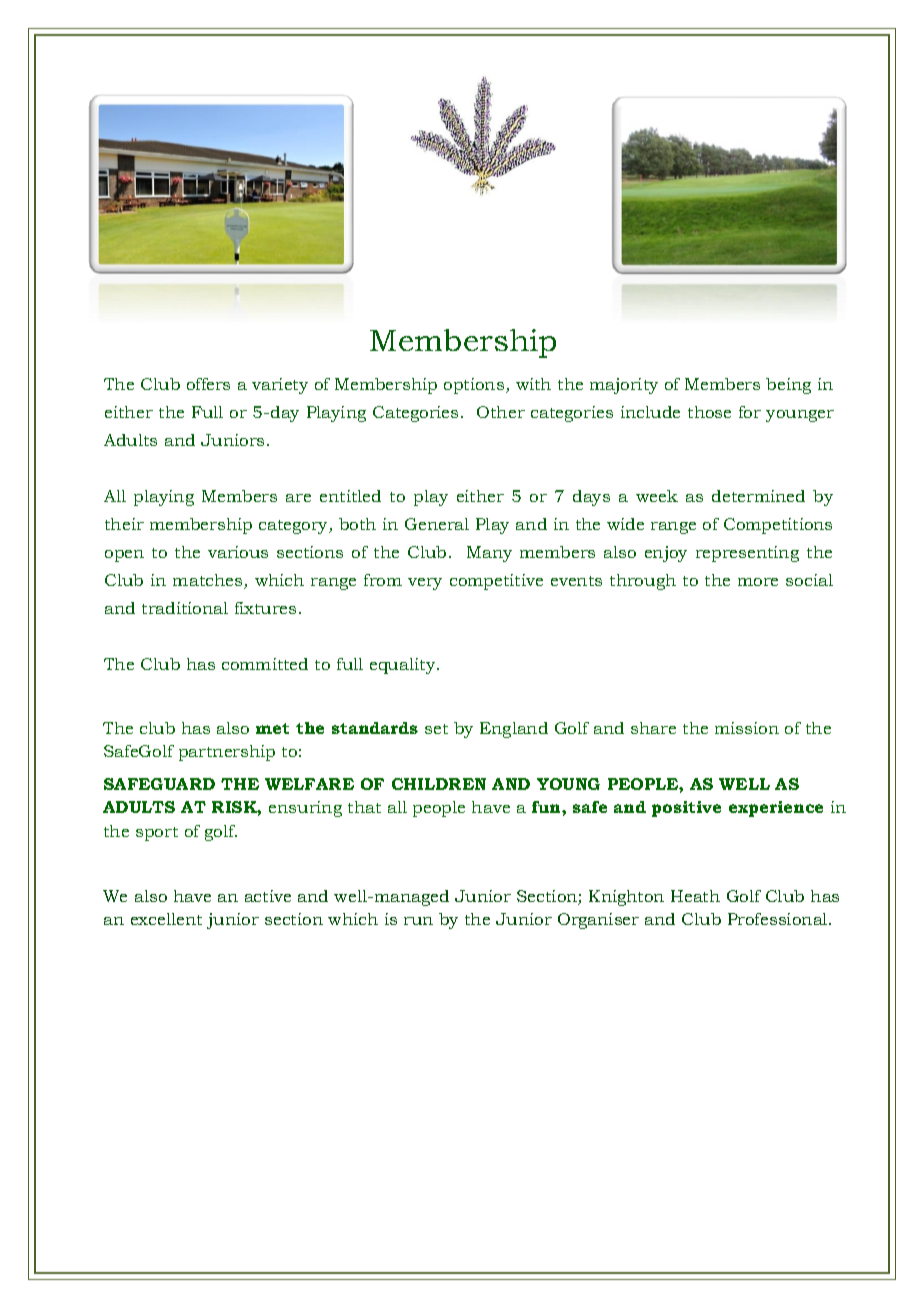  What do you see at coordinates (747, 728) in the page?
I see `mission` at bounding box center [747, 728].
